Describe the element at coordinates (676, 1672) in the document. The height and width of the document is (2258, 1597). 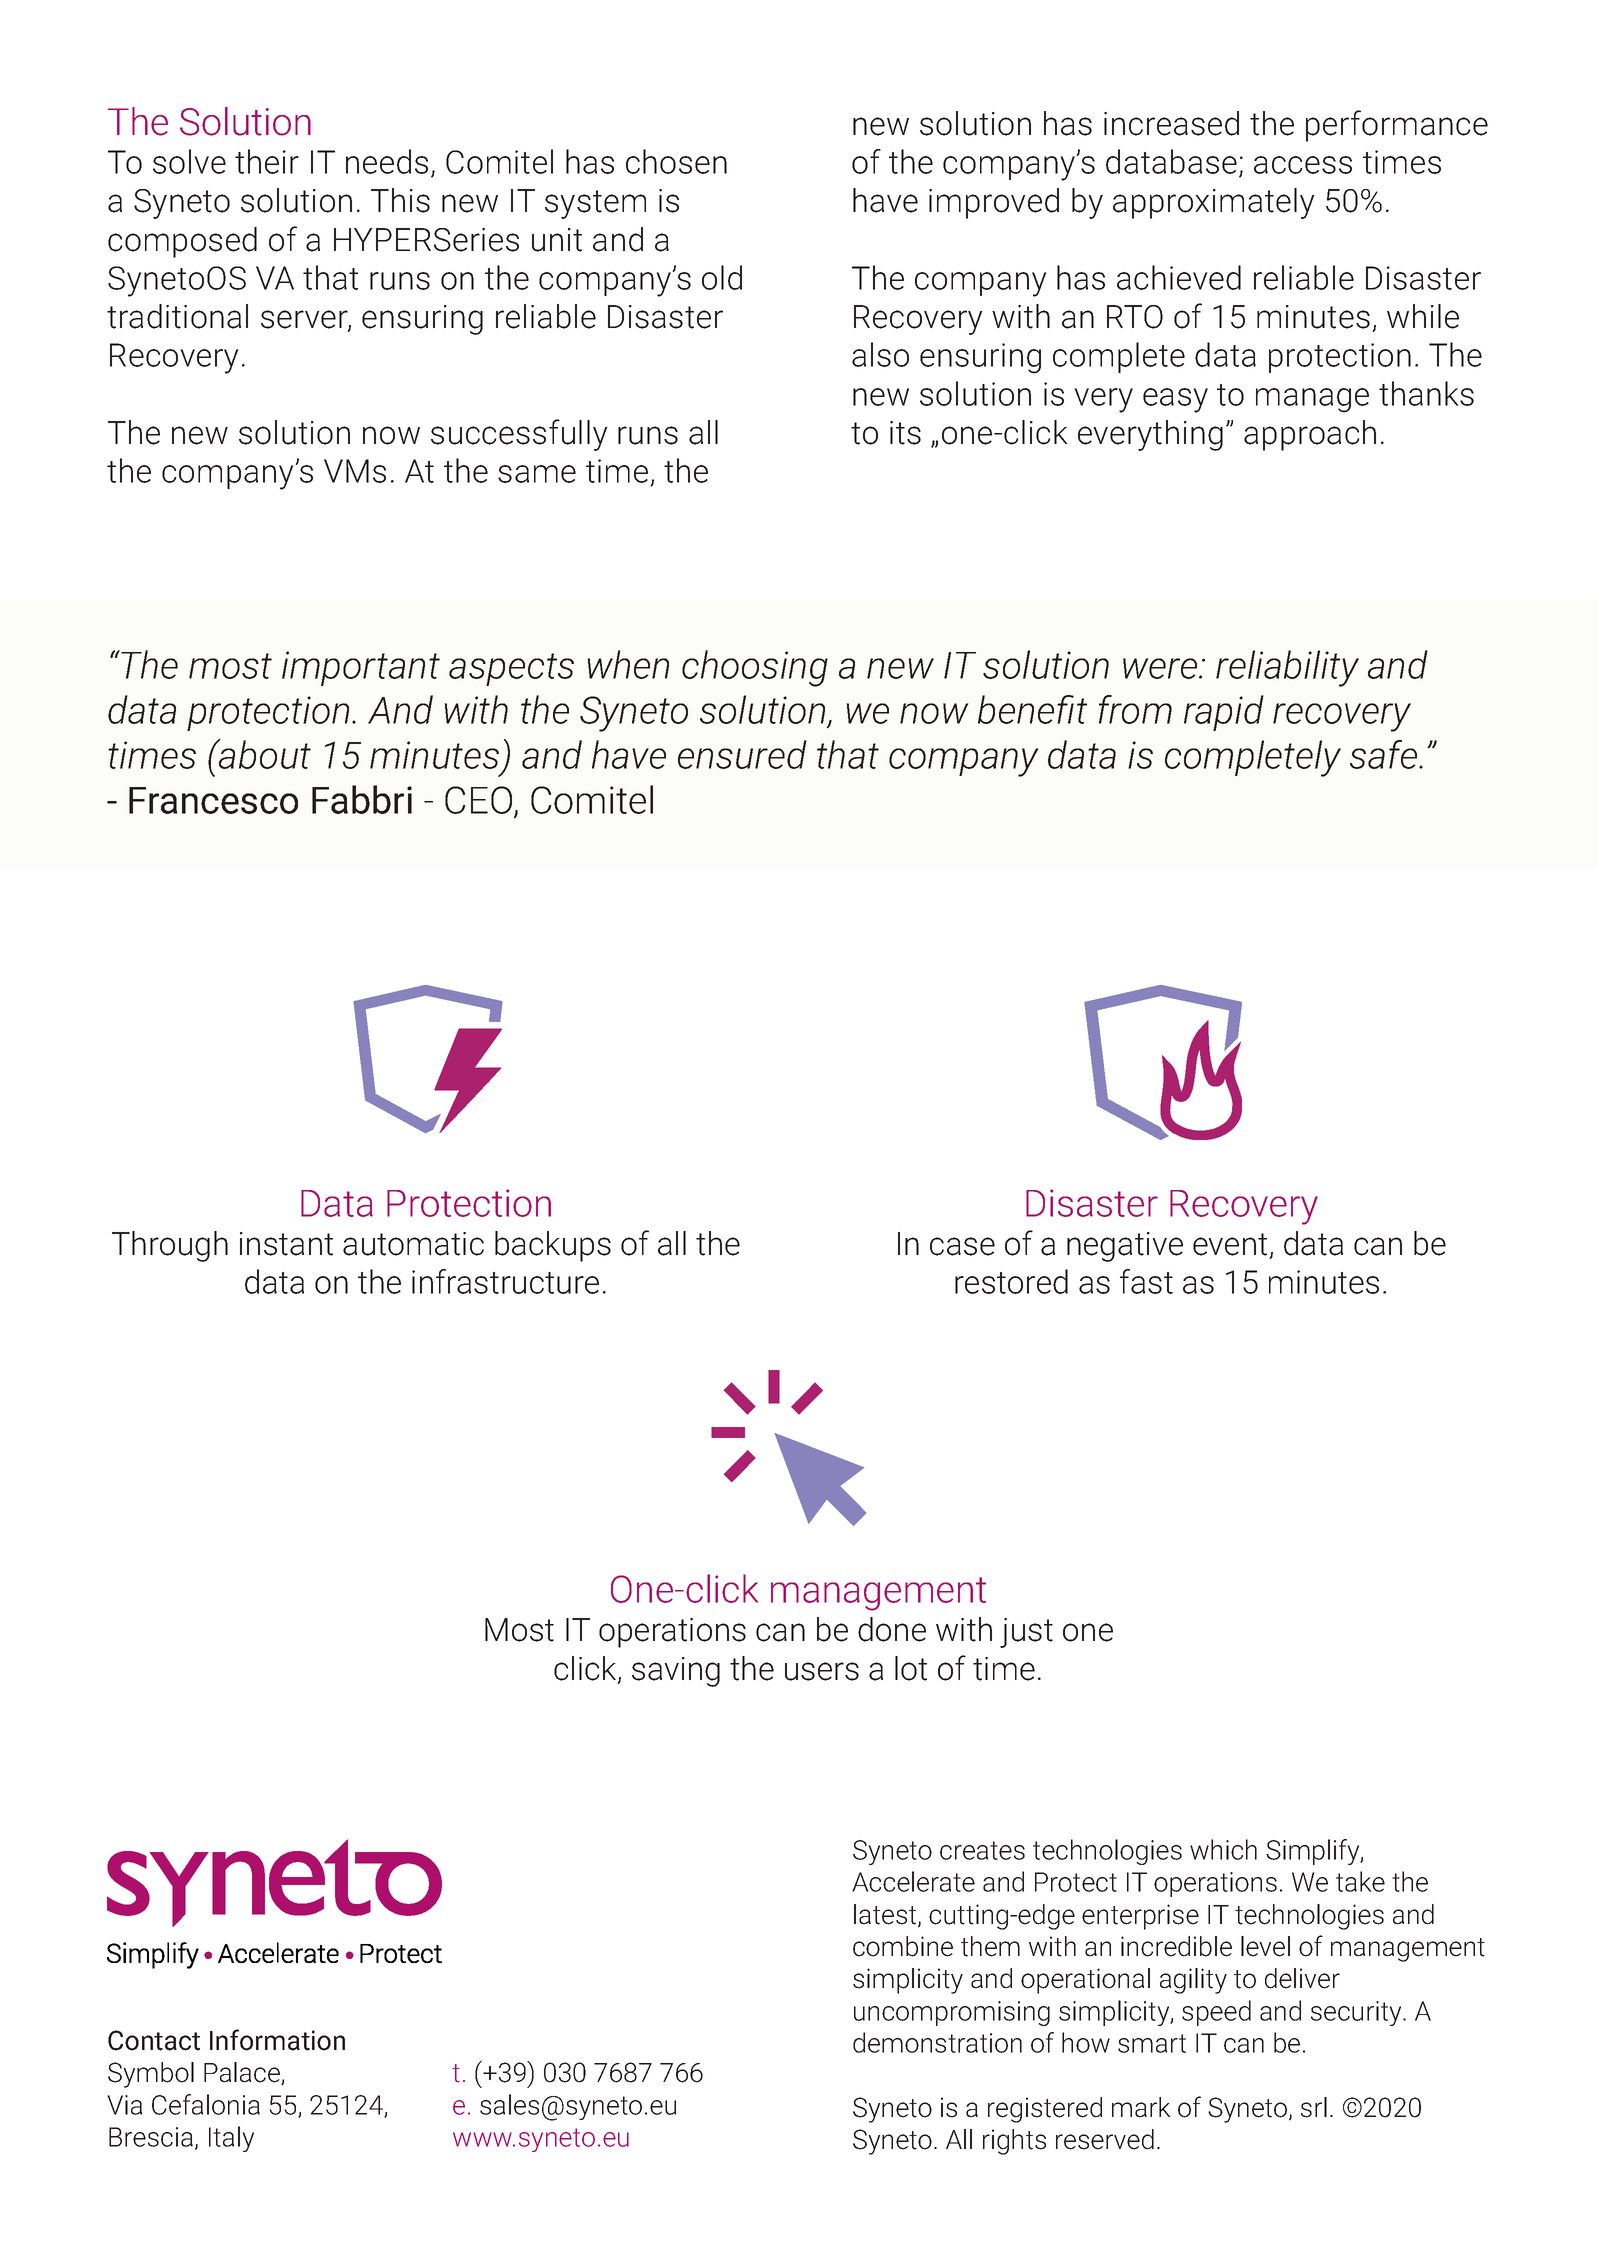
I see `saving` at that location.
